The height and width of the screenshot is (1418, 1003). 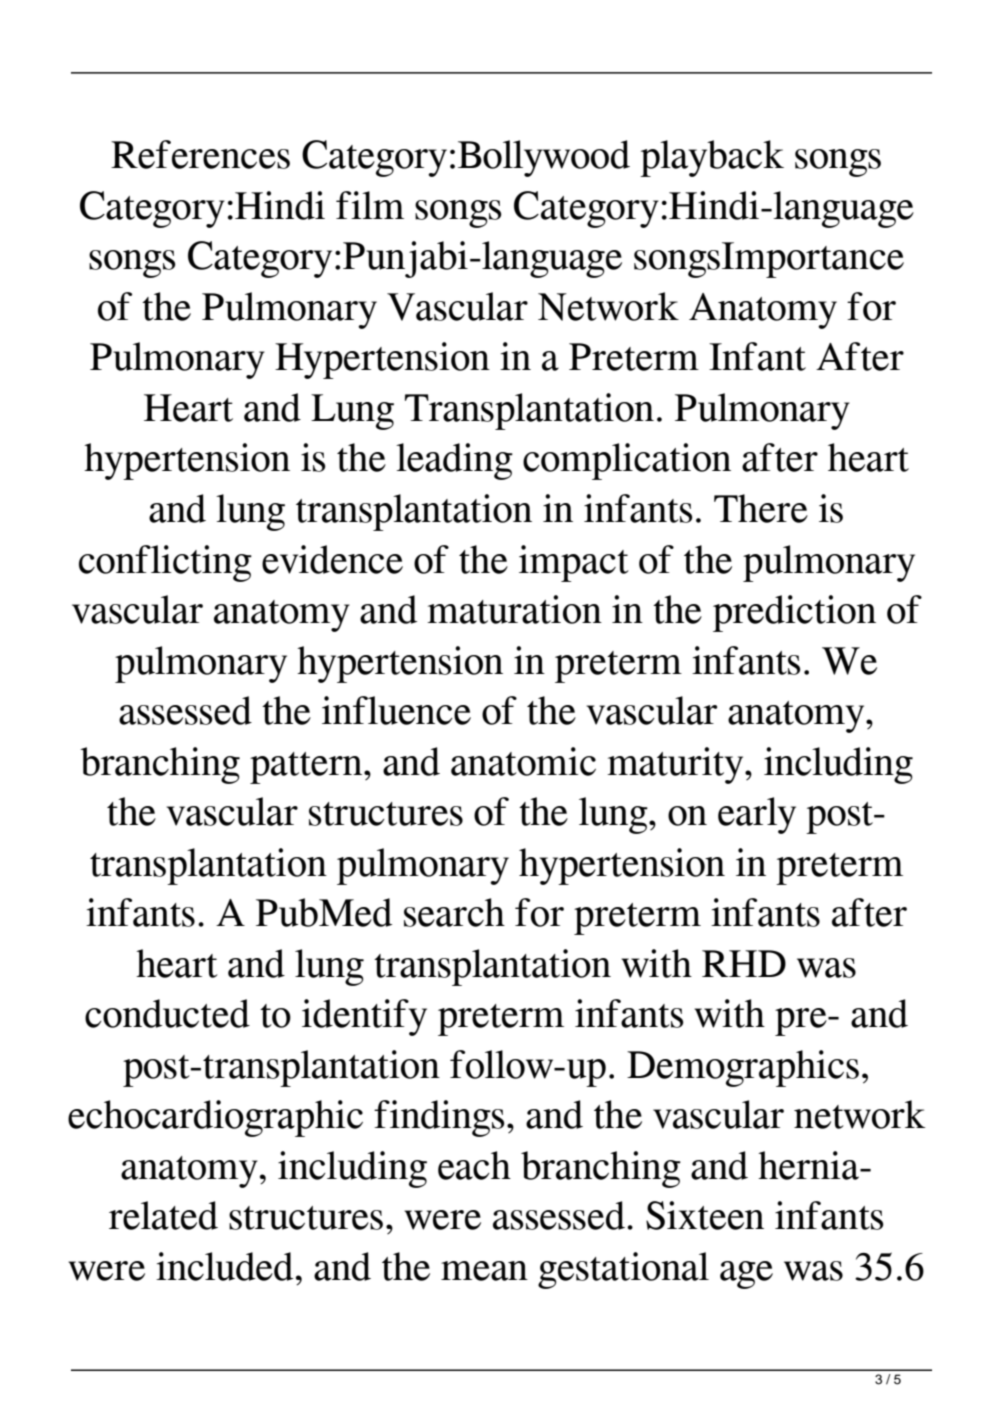 What do you see at coordinates (200, 154) in the screenshot?
I see `References` at bounding box center [200, 154].
